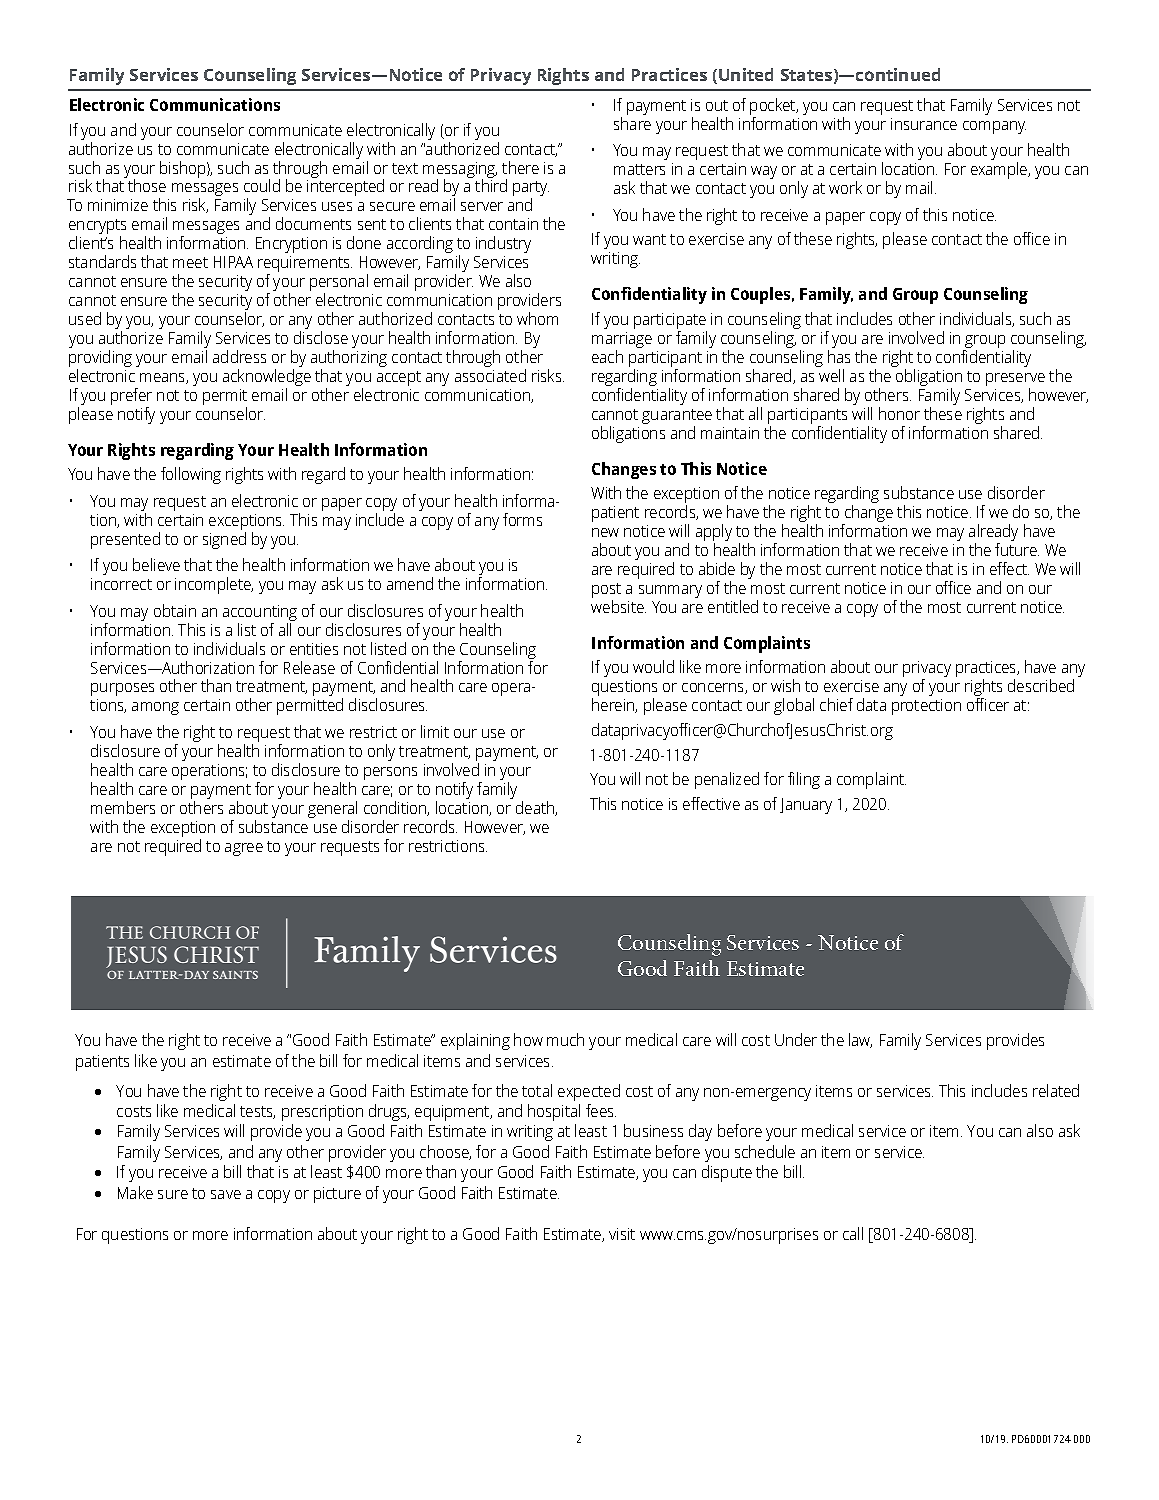  What do you see at coordinates (1041, 685) in the document?
I see `described` at bounding box center [1041, 685].
